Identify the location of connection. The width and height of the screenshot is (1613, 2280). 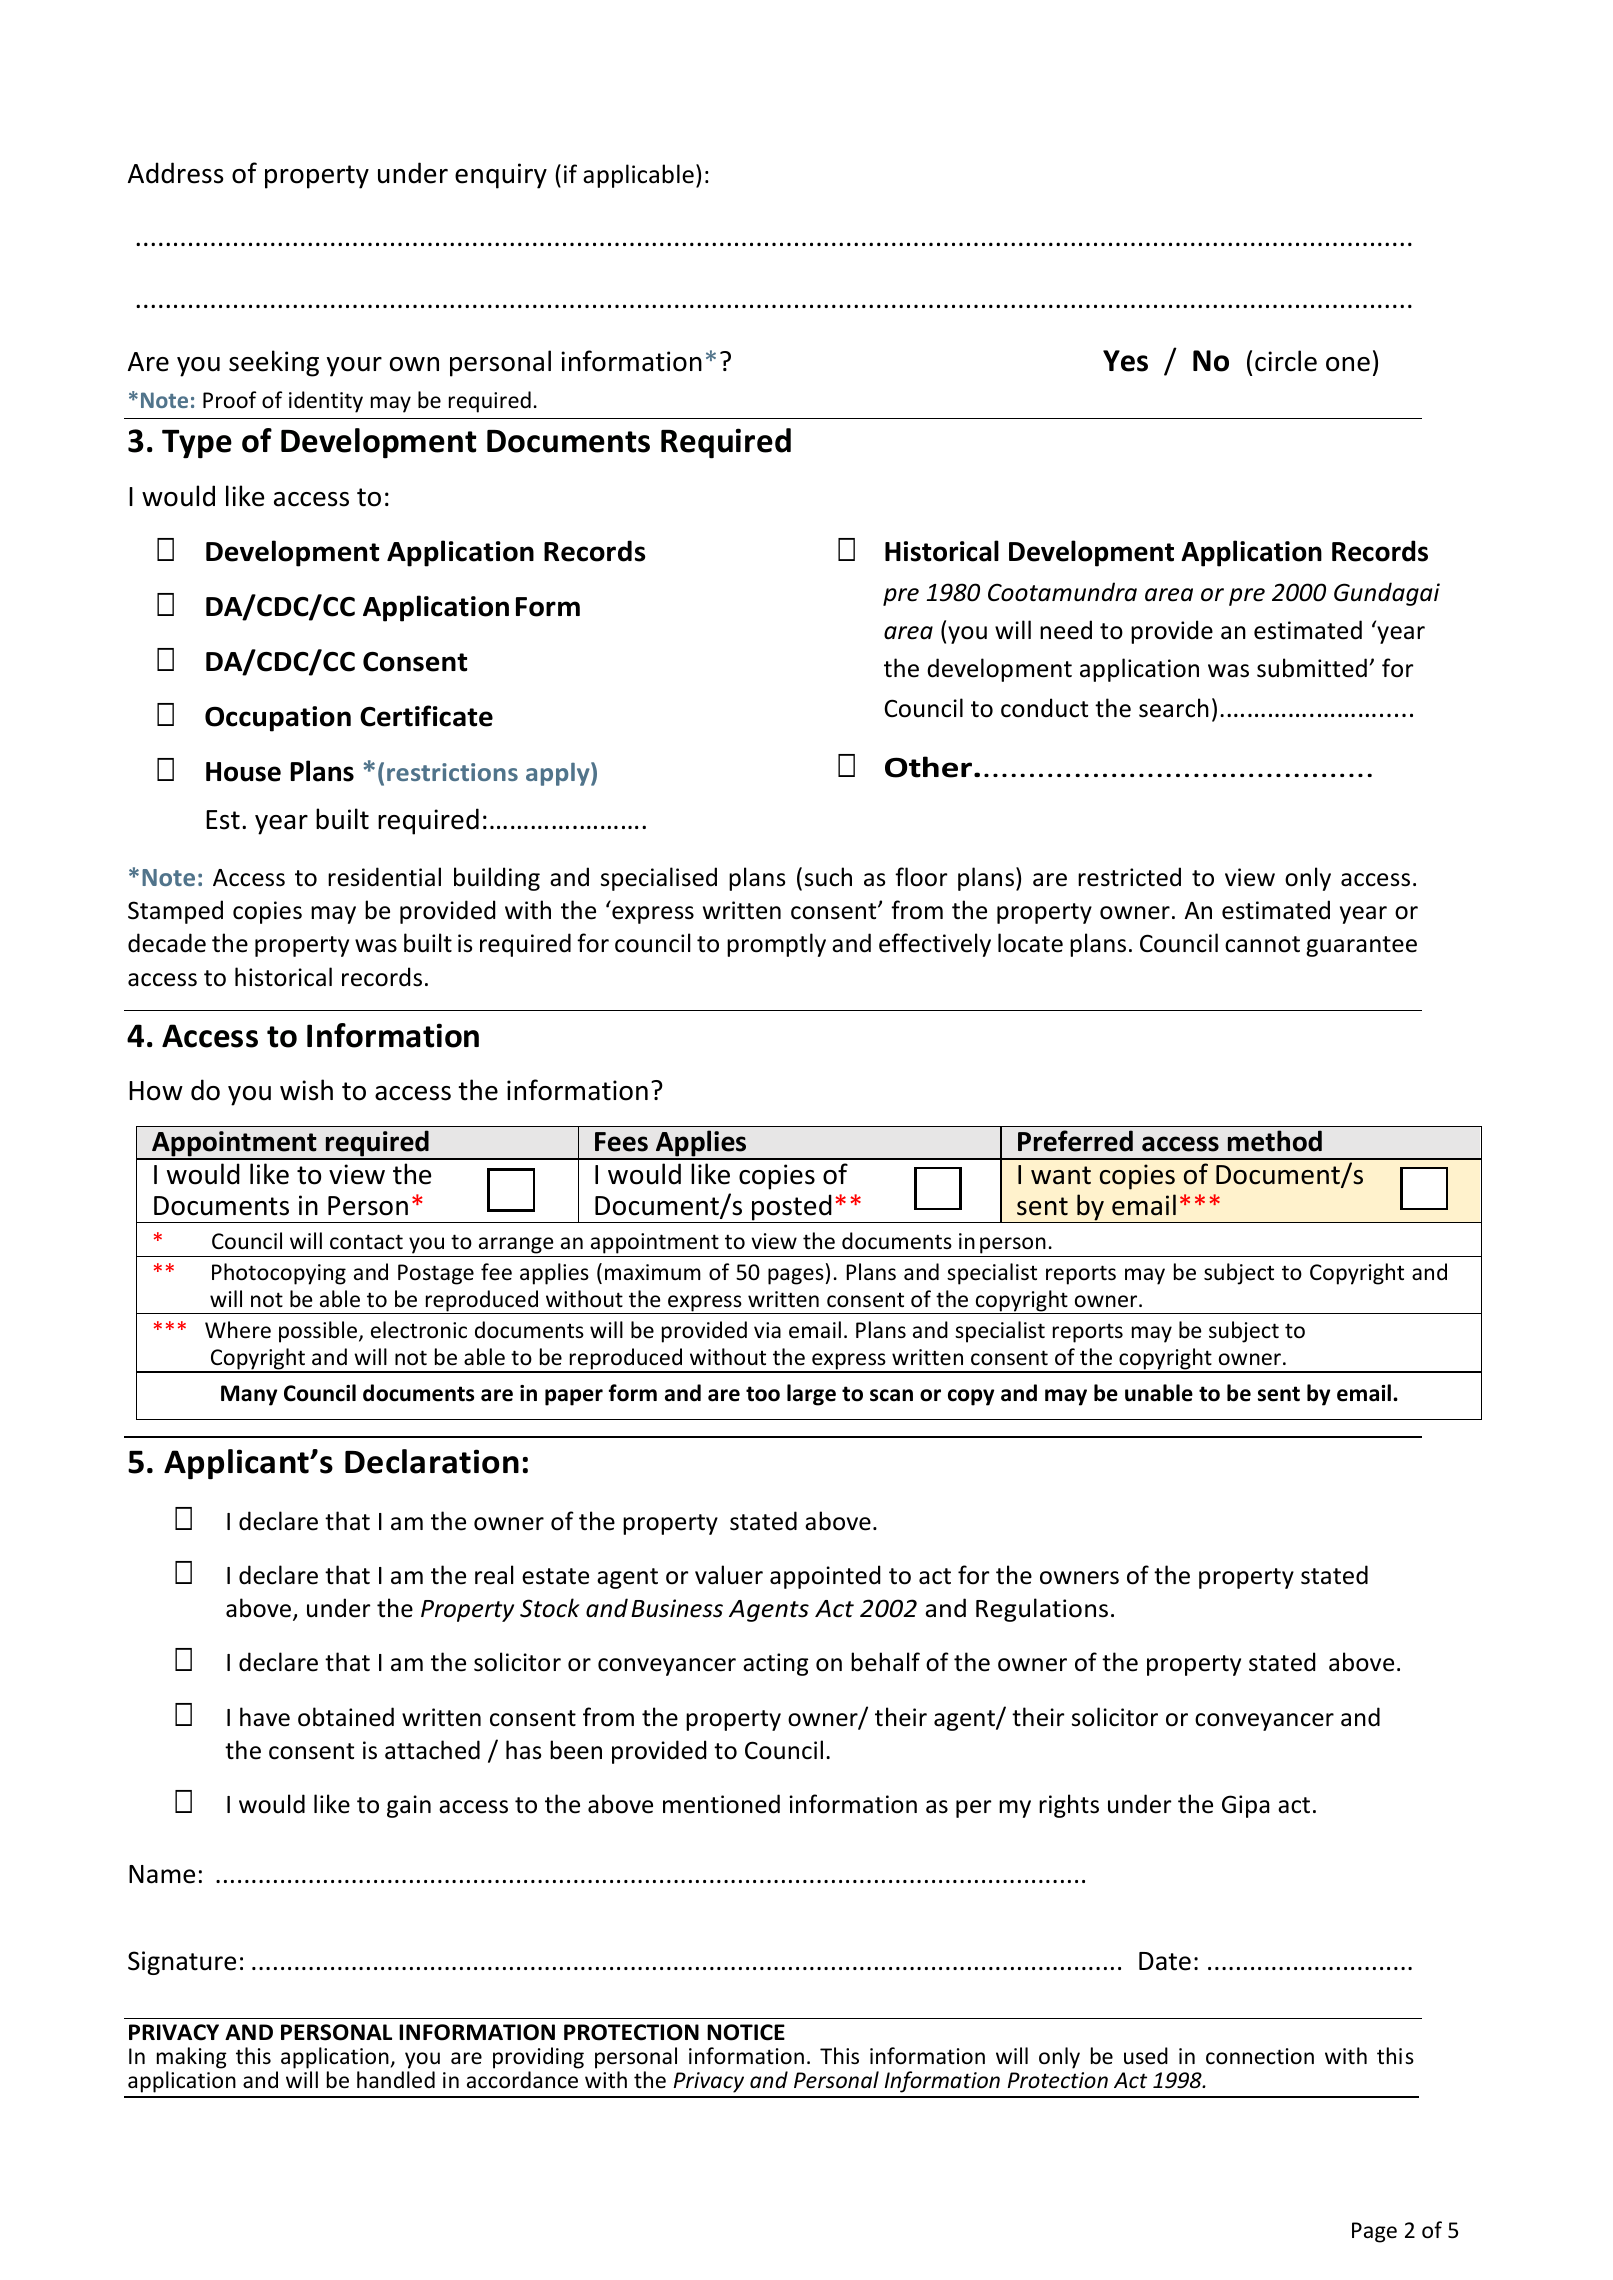
(1260, 2056).
